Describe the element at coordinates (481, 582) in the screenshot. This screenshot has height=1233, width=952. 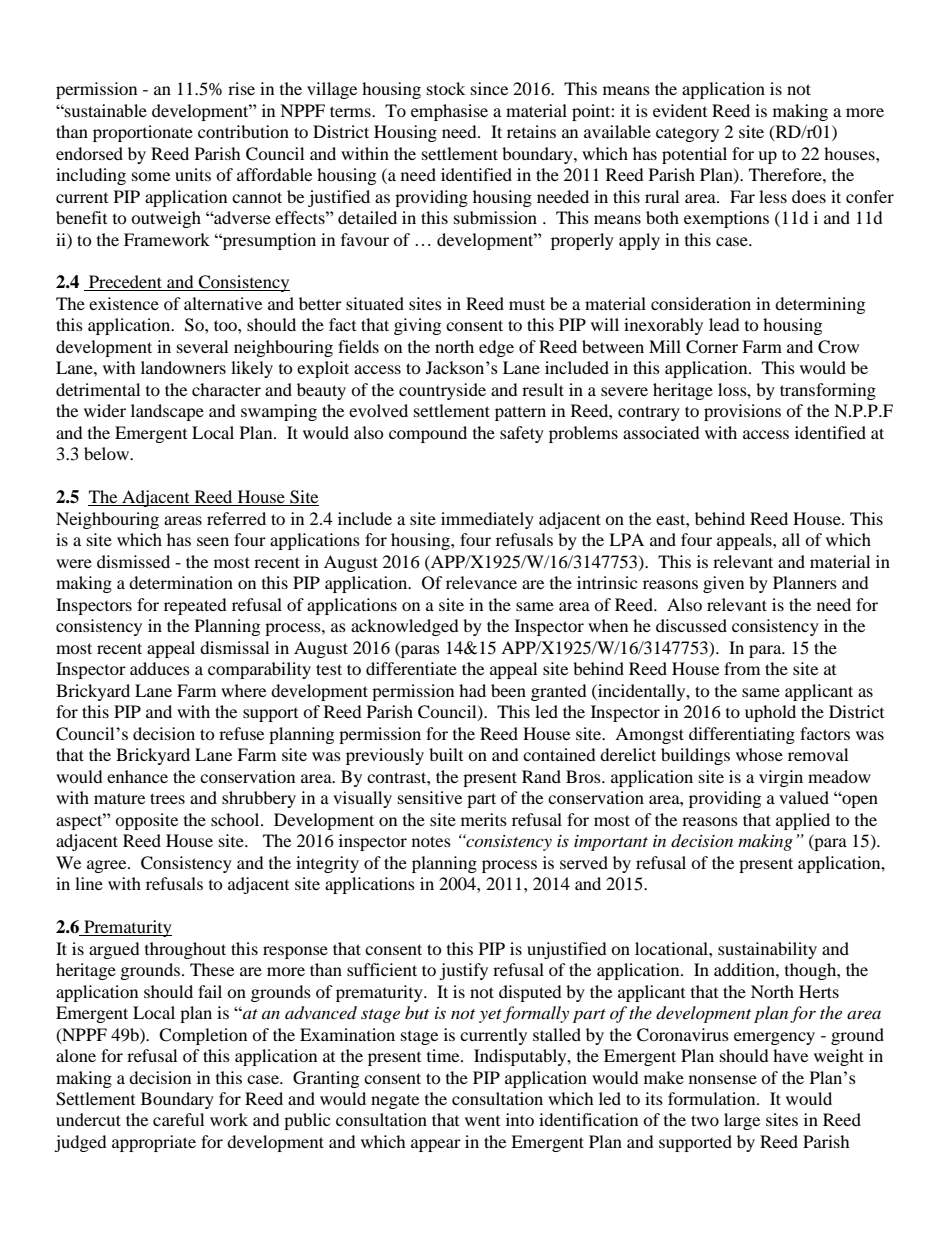
I see `relevance` at that location.
